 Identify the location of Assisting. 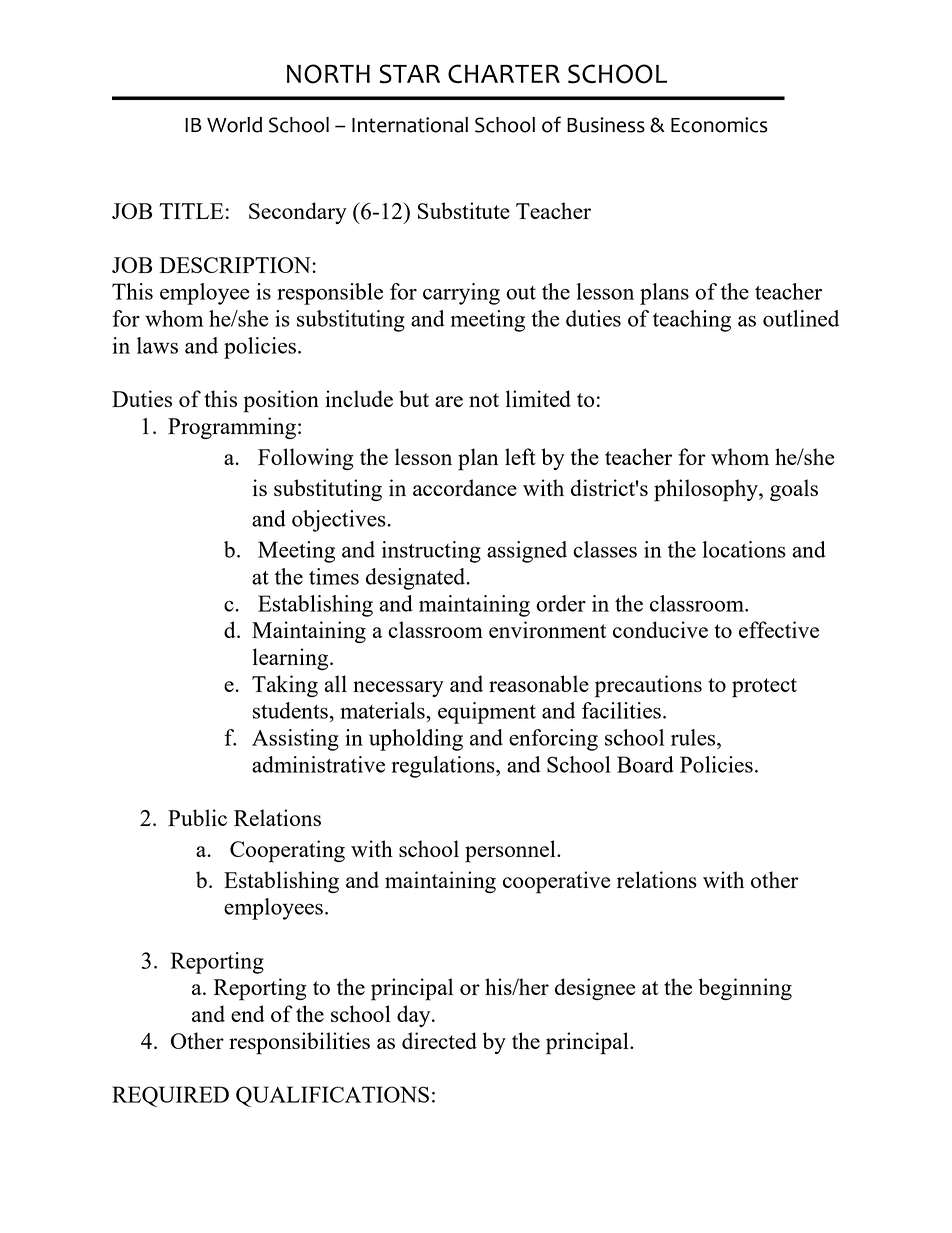
(295, 740).
